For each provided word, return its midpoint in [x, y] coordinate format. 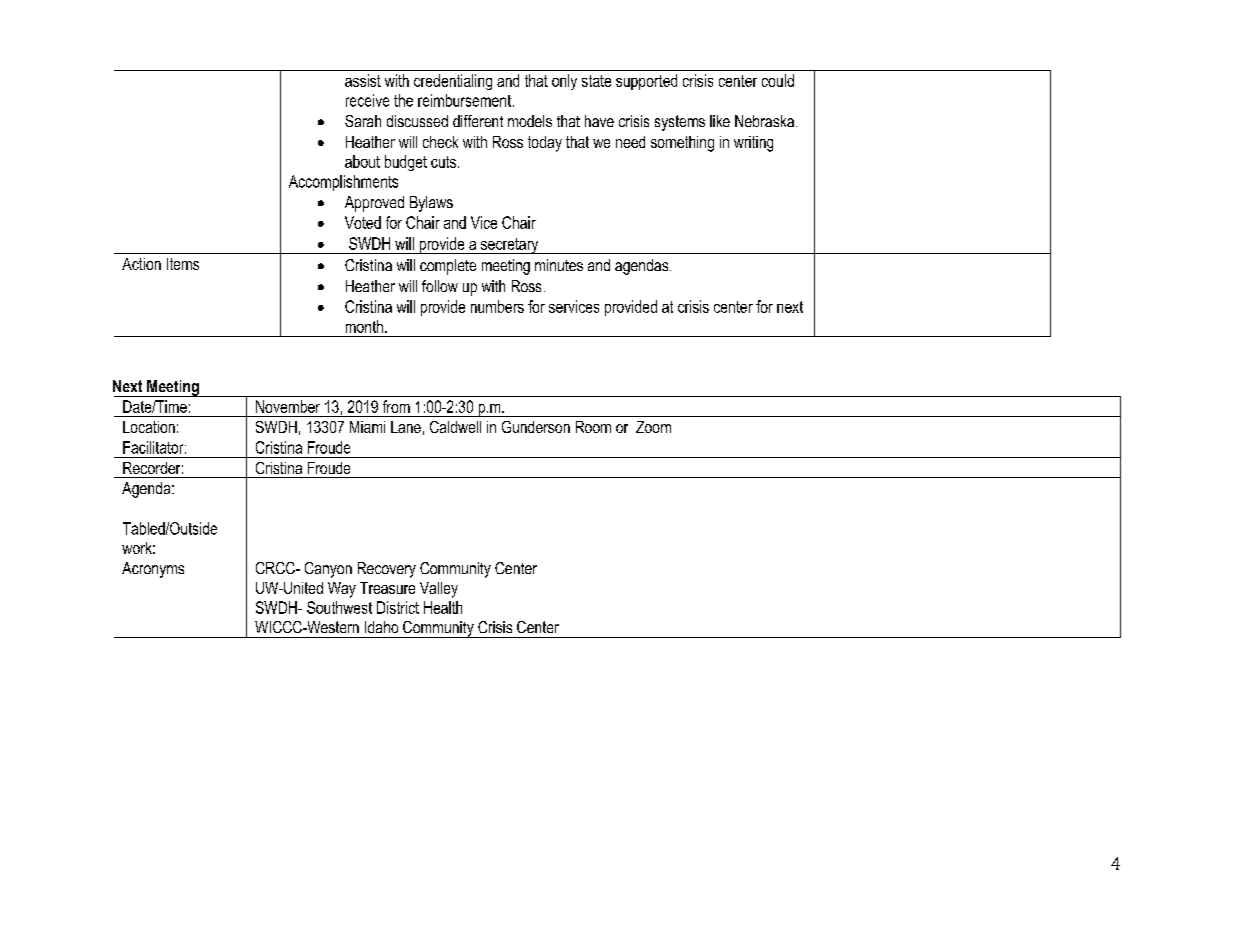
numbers [497, 306]
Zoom [653, 427]
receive [367, 100]
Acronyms [153, 570]
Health [443, 607]
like [720, 121]
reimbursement [466, 100]
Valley [439, 590]
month [364, 326]
